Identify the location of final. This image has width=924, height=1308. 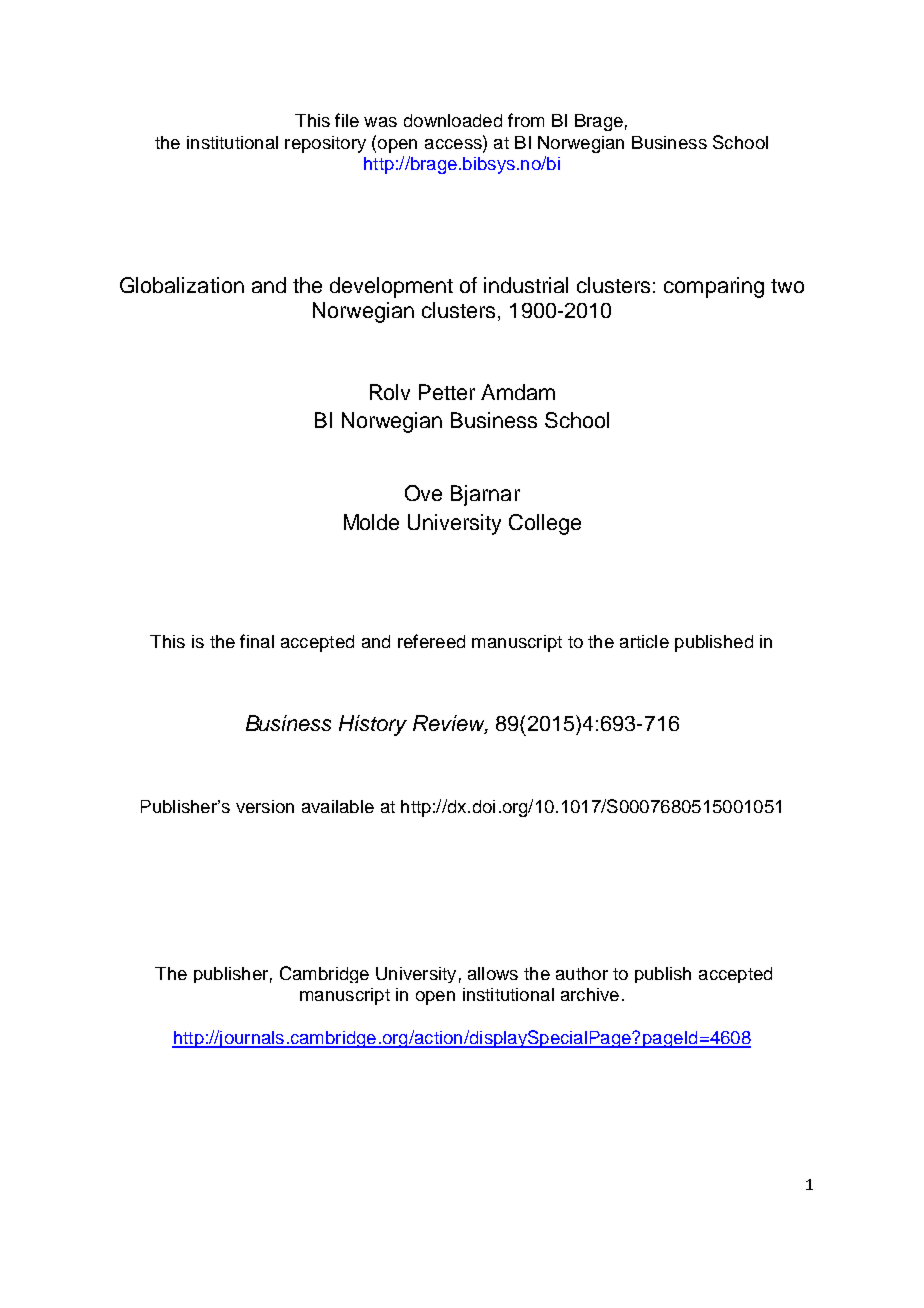
(257, 641).
